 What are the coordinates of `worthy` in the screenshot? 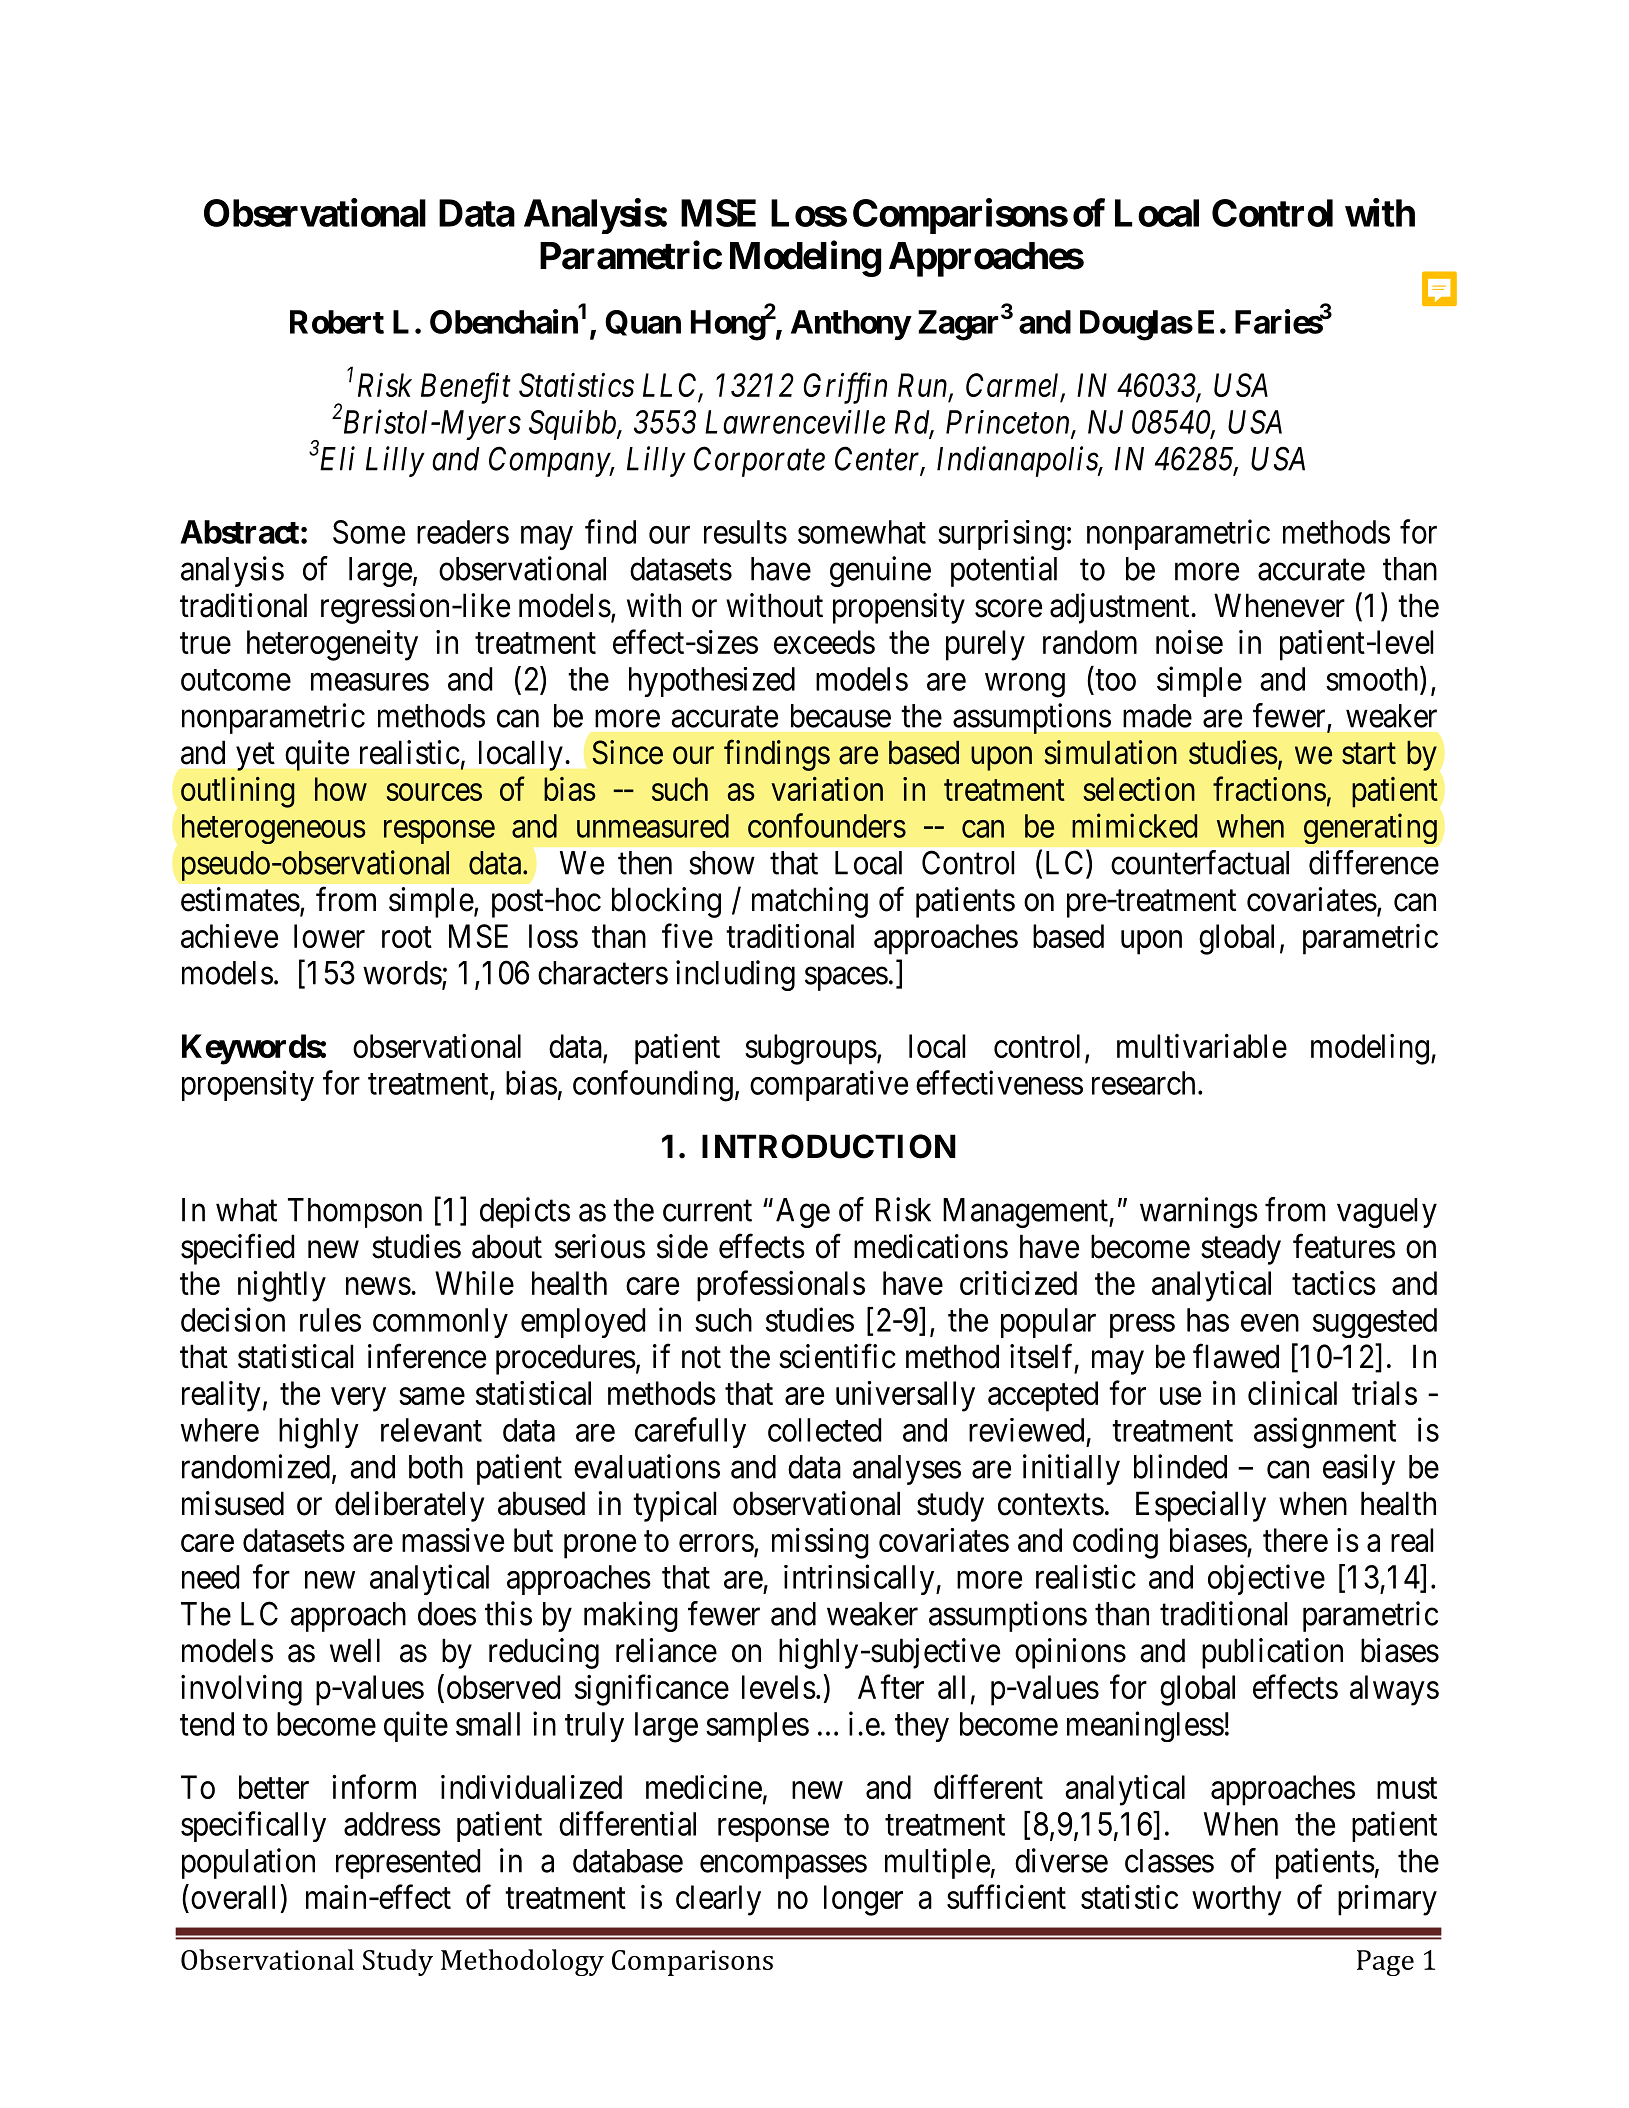 It's located at (1237, 1900).
